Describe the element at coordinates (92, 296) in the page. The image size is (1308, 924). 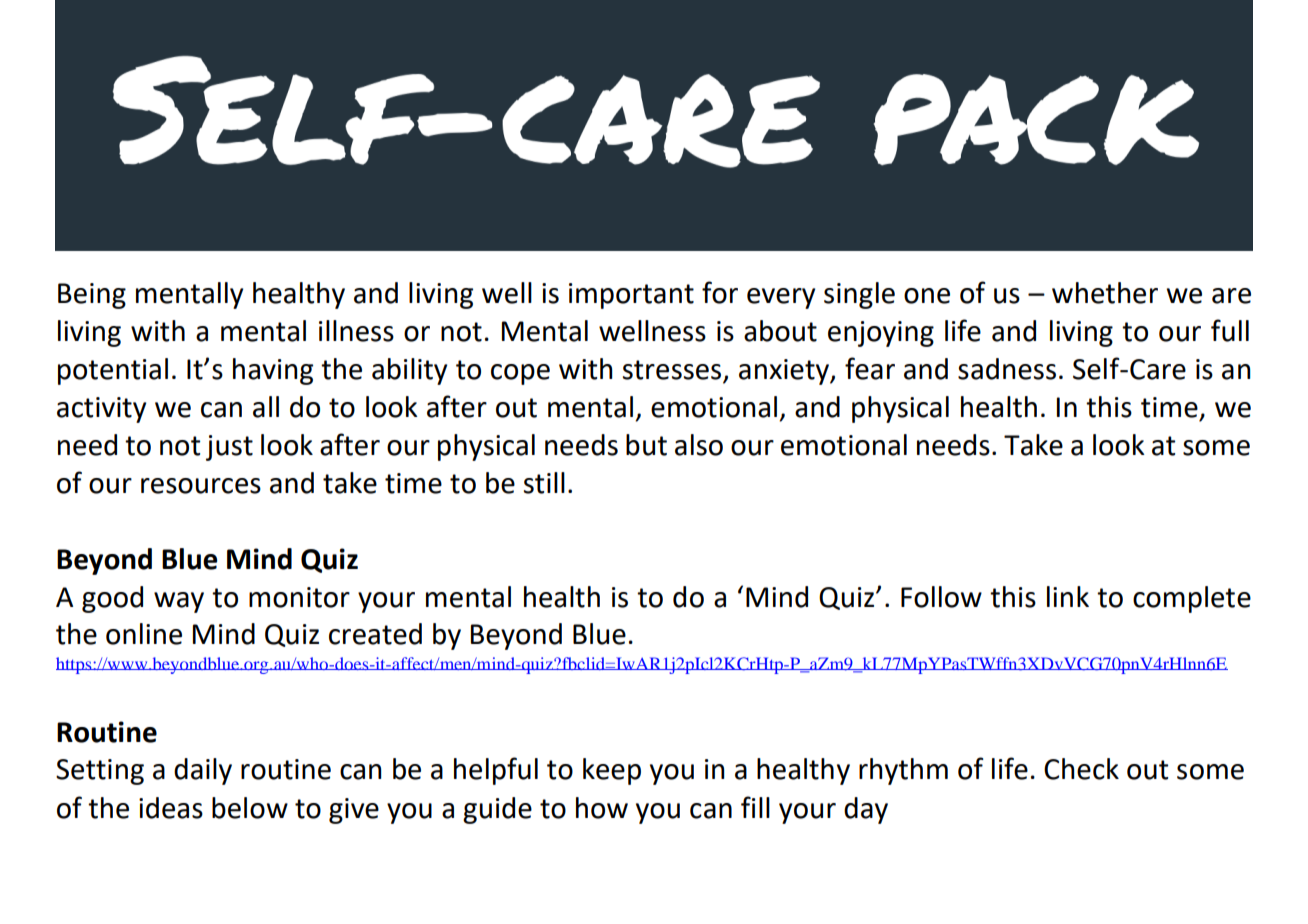
I see `Being` at that location.
